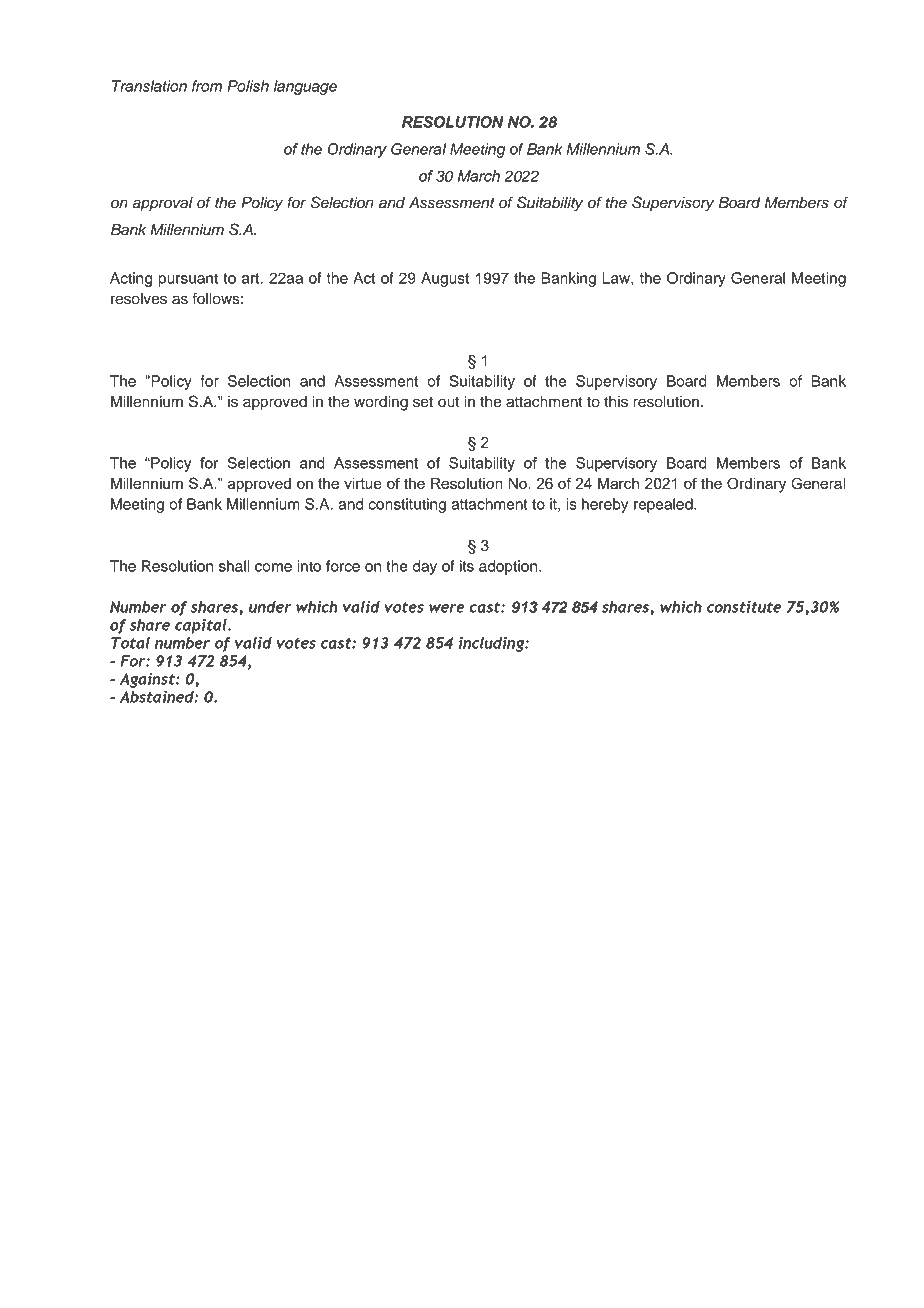  Describe the element at coordinates (305, 87) in the screenshot. I see `language` at that location.
